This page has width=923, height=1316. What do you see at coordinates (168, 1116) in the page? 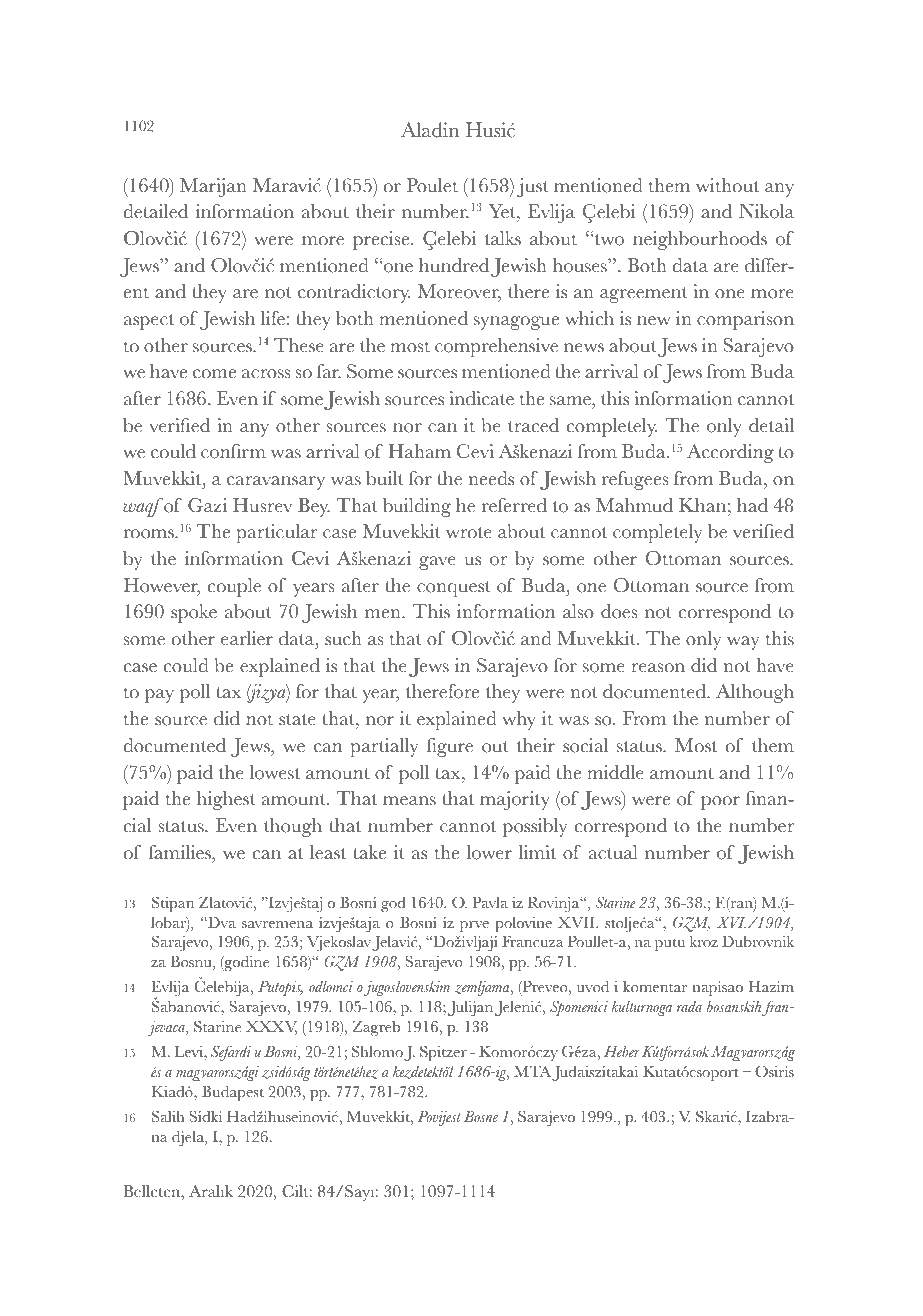
I see `Salih` at bounding box center [168, 1116].
